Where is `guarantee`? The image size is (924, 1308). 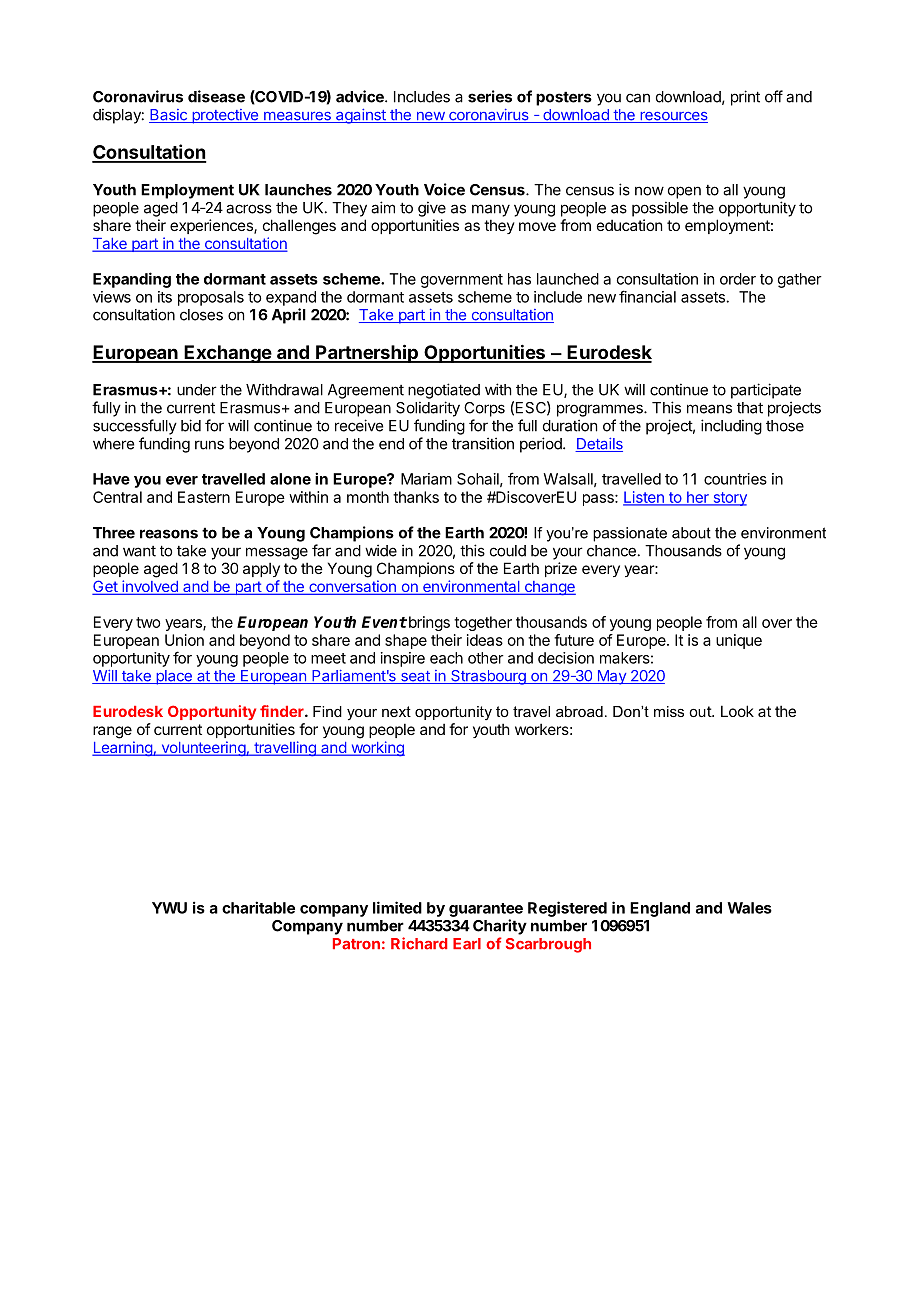
guarantee is located at coordinates (486, 910).
